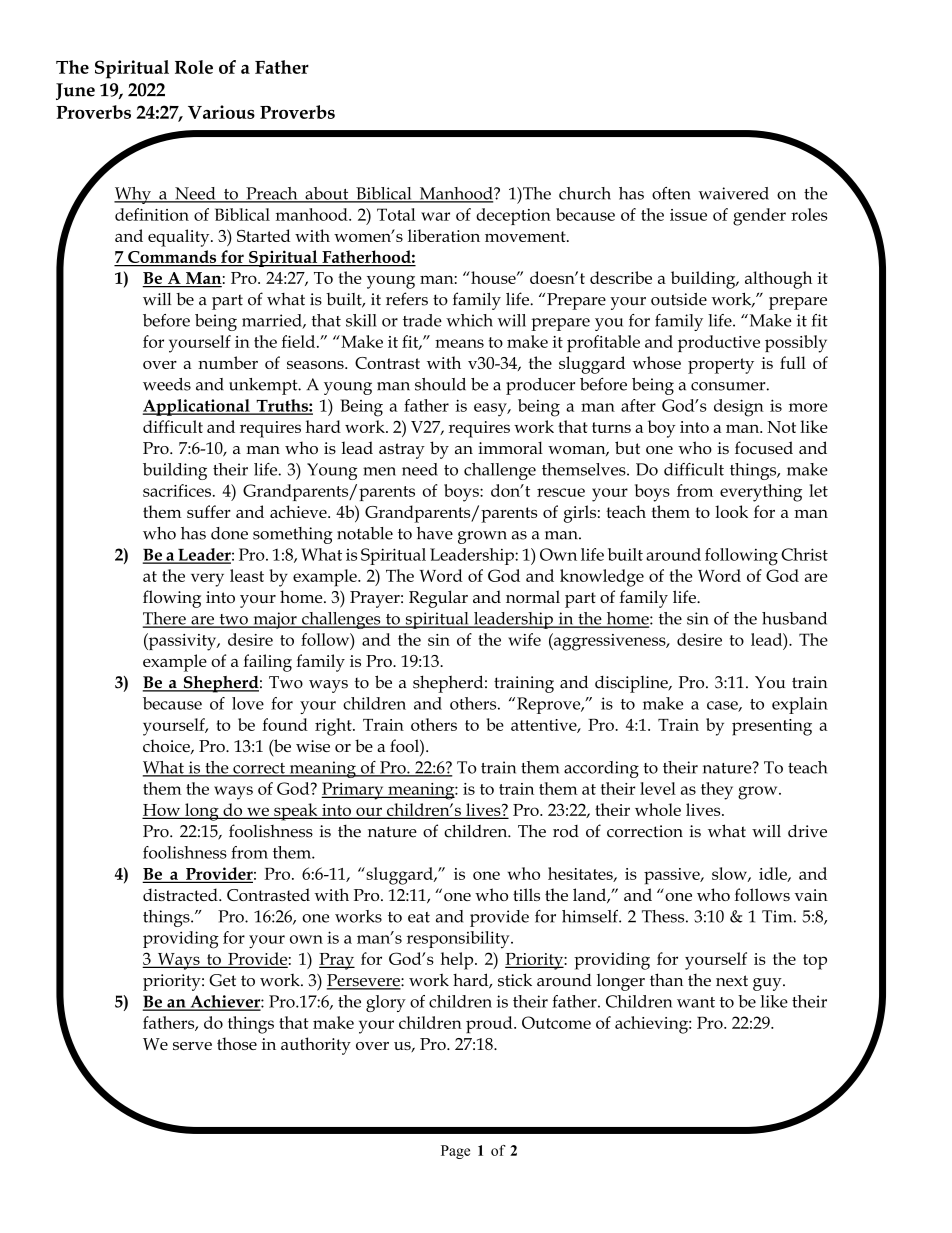  Describe the element at coordinates (221, 112) in the screenshot. I see `Various` at that location.
